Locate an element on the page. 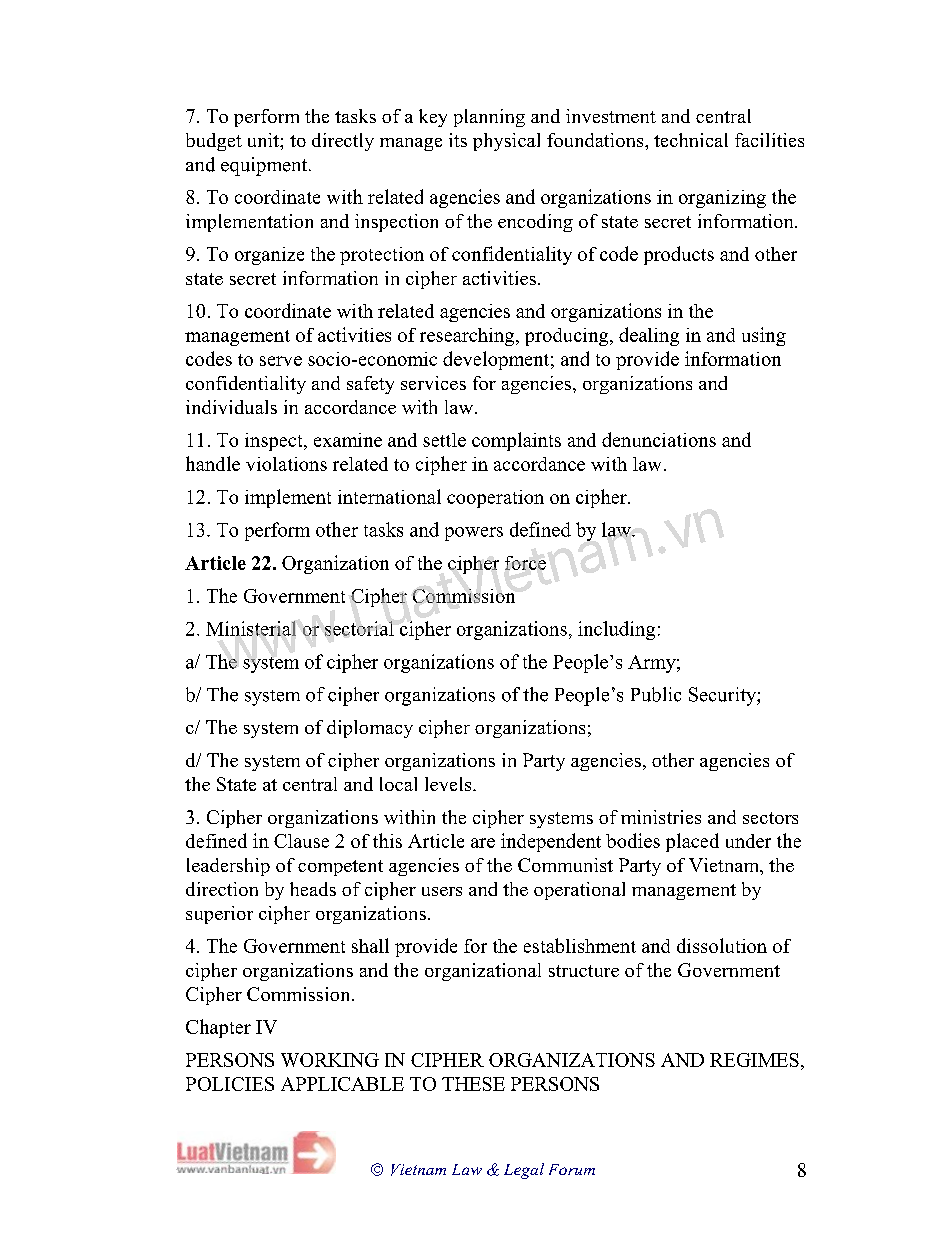  diplomacy is located at coordinates (370, 729).
